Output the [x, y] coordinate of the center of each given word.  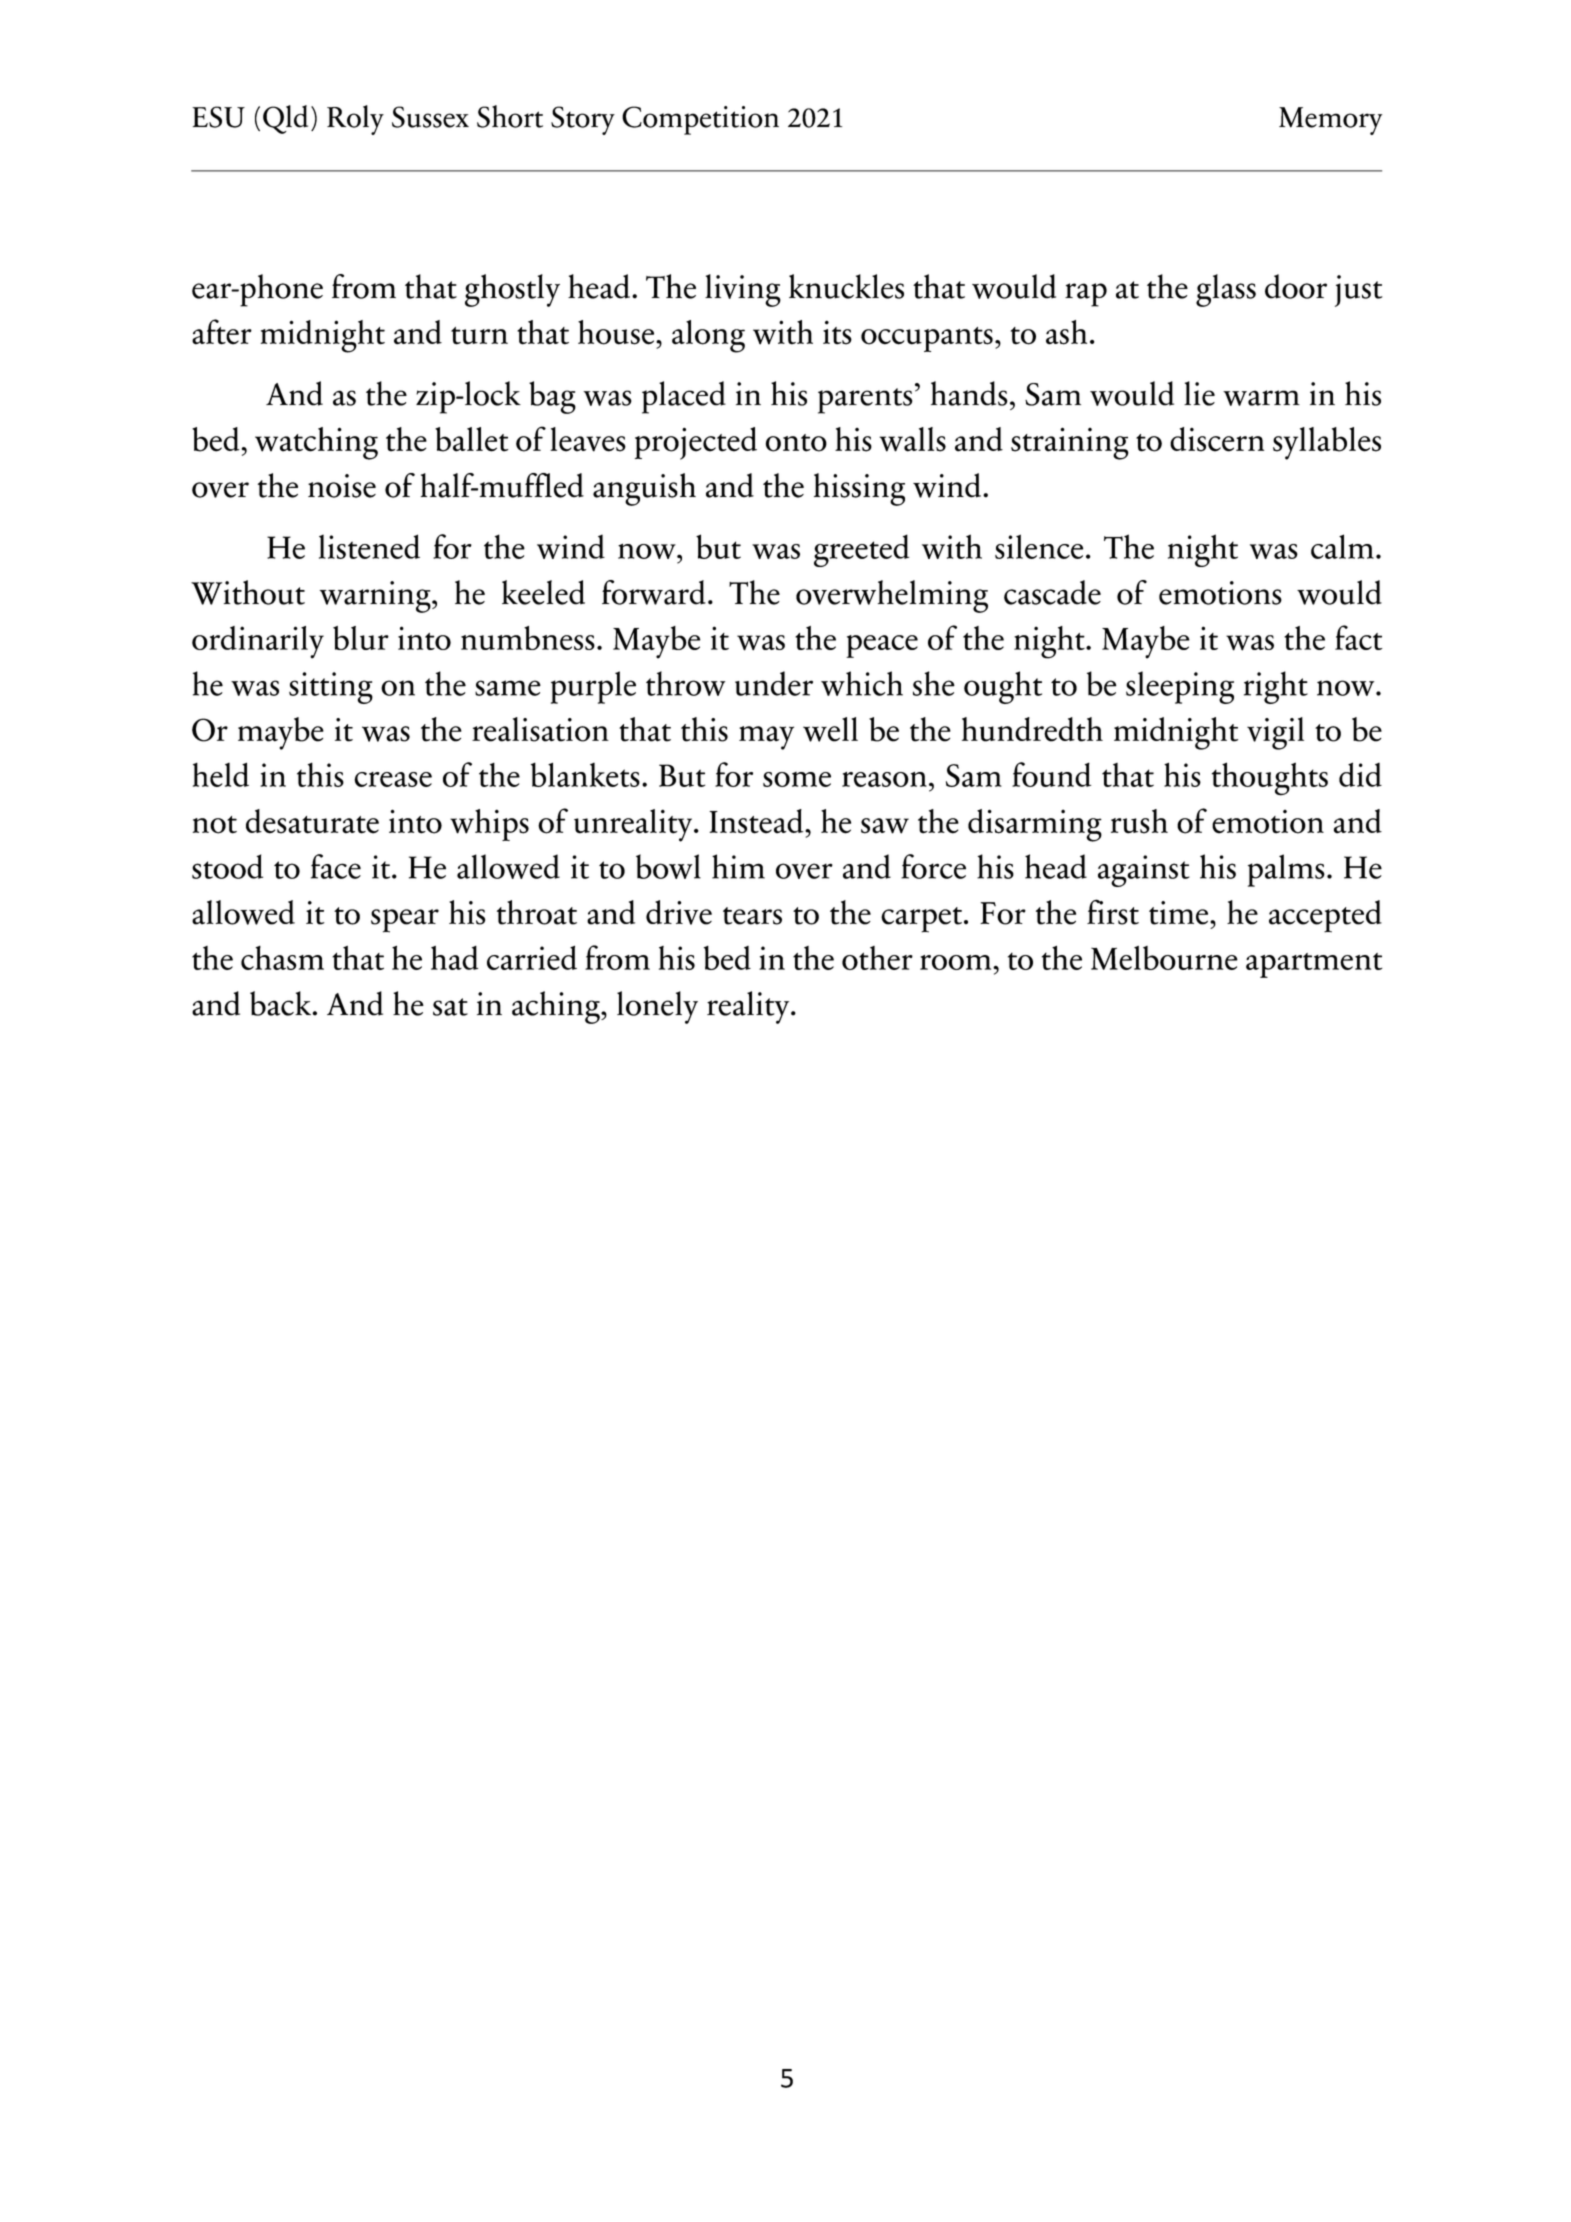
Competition [700, 120]
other [877, 958]
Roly [355, 120]
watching [316, 443]
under [774, 683]
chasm [282, 958]
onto [796, 443]
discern [1217, 439]
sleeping [1180, 687]
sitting [331, 688]
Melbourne [1164, 958]
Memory [1330, 121]
